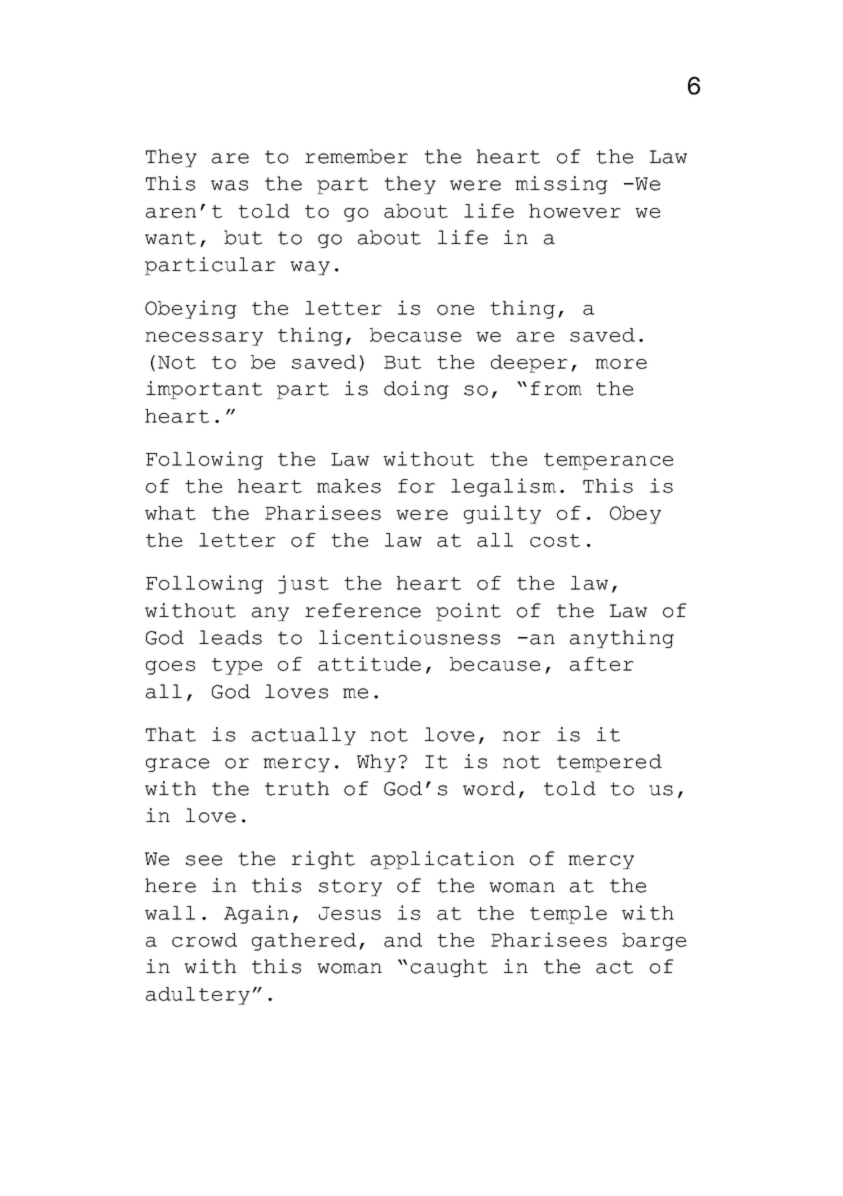  Describe the element at coordinates (170, 513) in the page. I see `what` at that location.
